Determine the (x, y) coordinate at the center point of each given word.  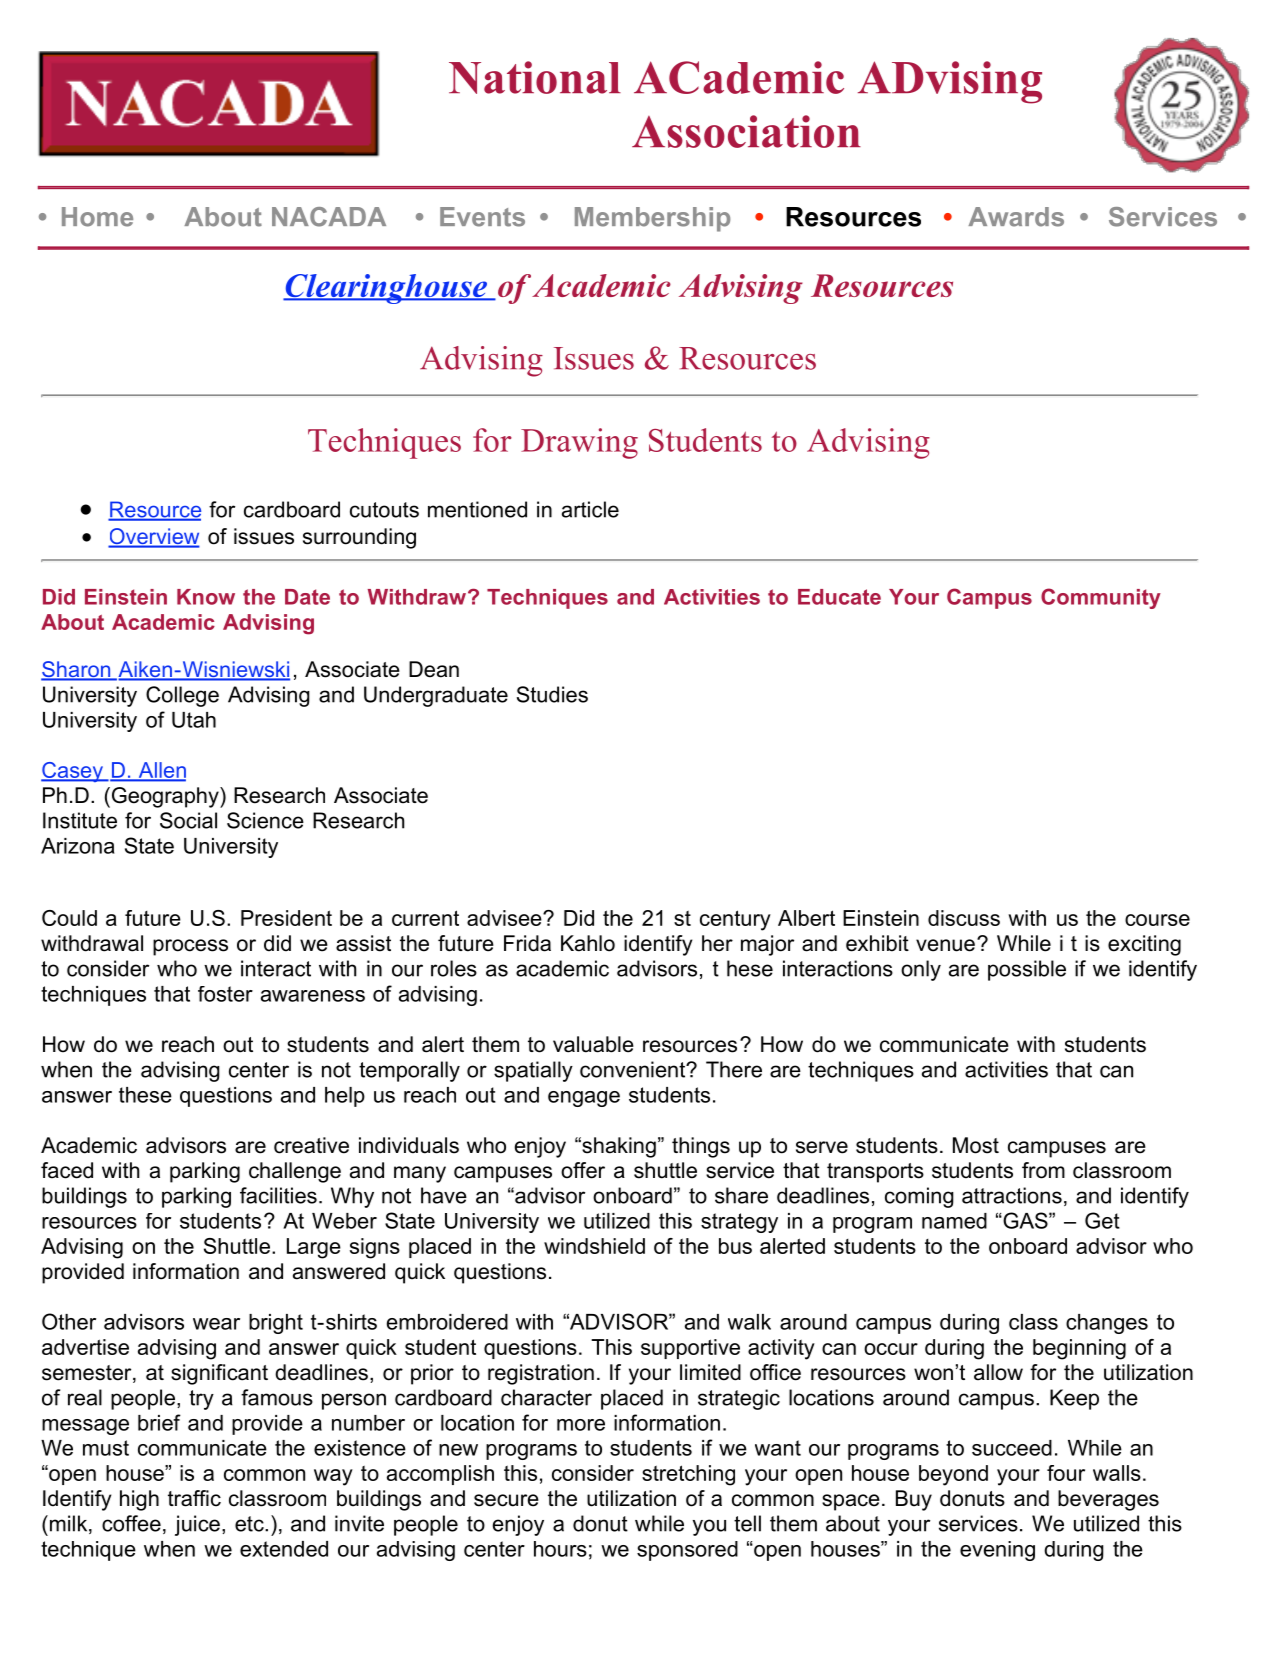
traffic (194, 1498)
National (535, 77)
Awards (1016, 217)
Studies (552, 694)
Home (97, 217)
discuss (964, 918)
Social (188, 820)
